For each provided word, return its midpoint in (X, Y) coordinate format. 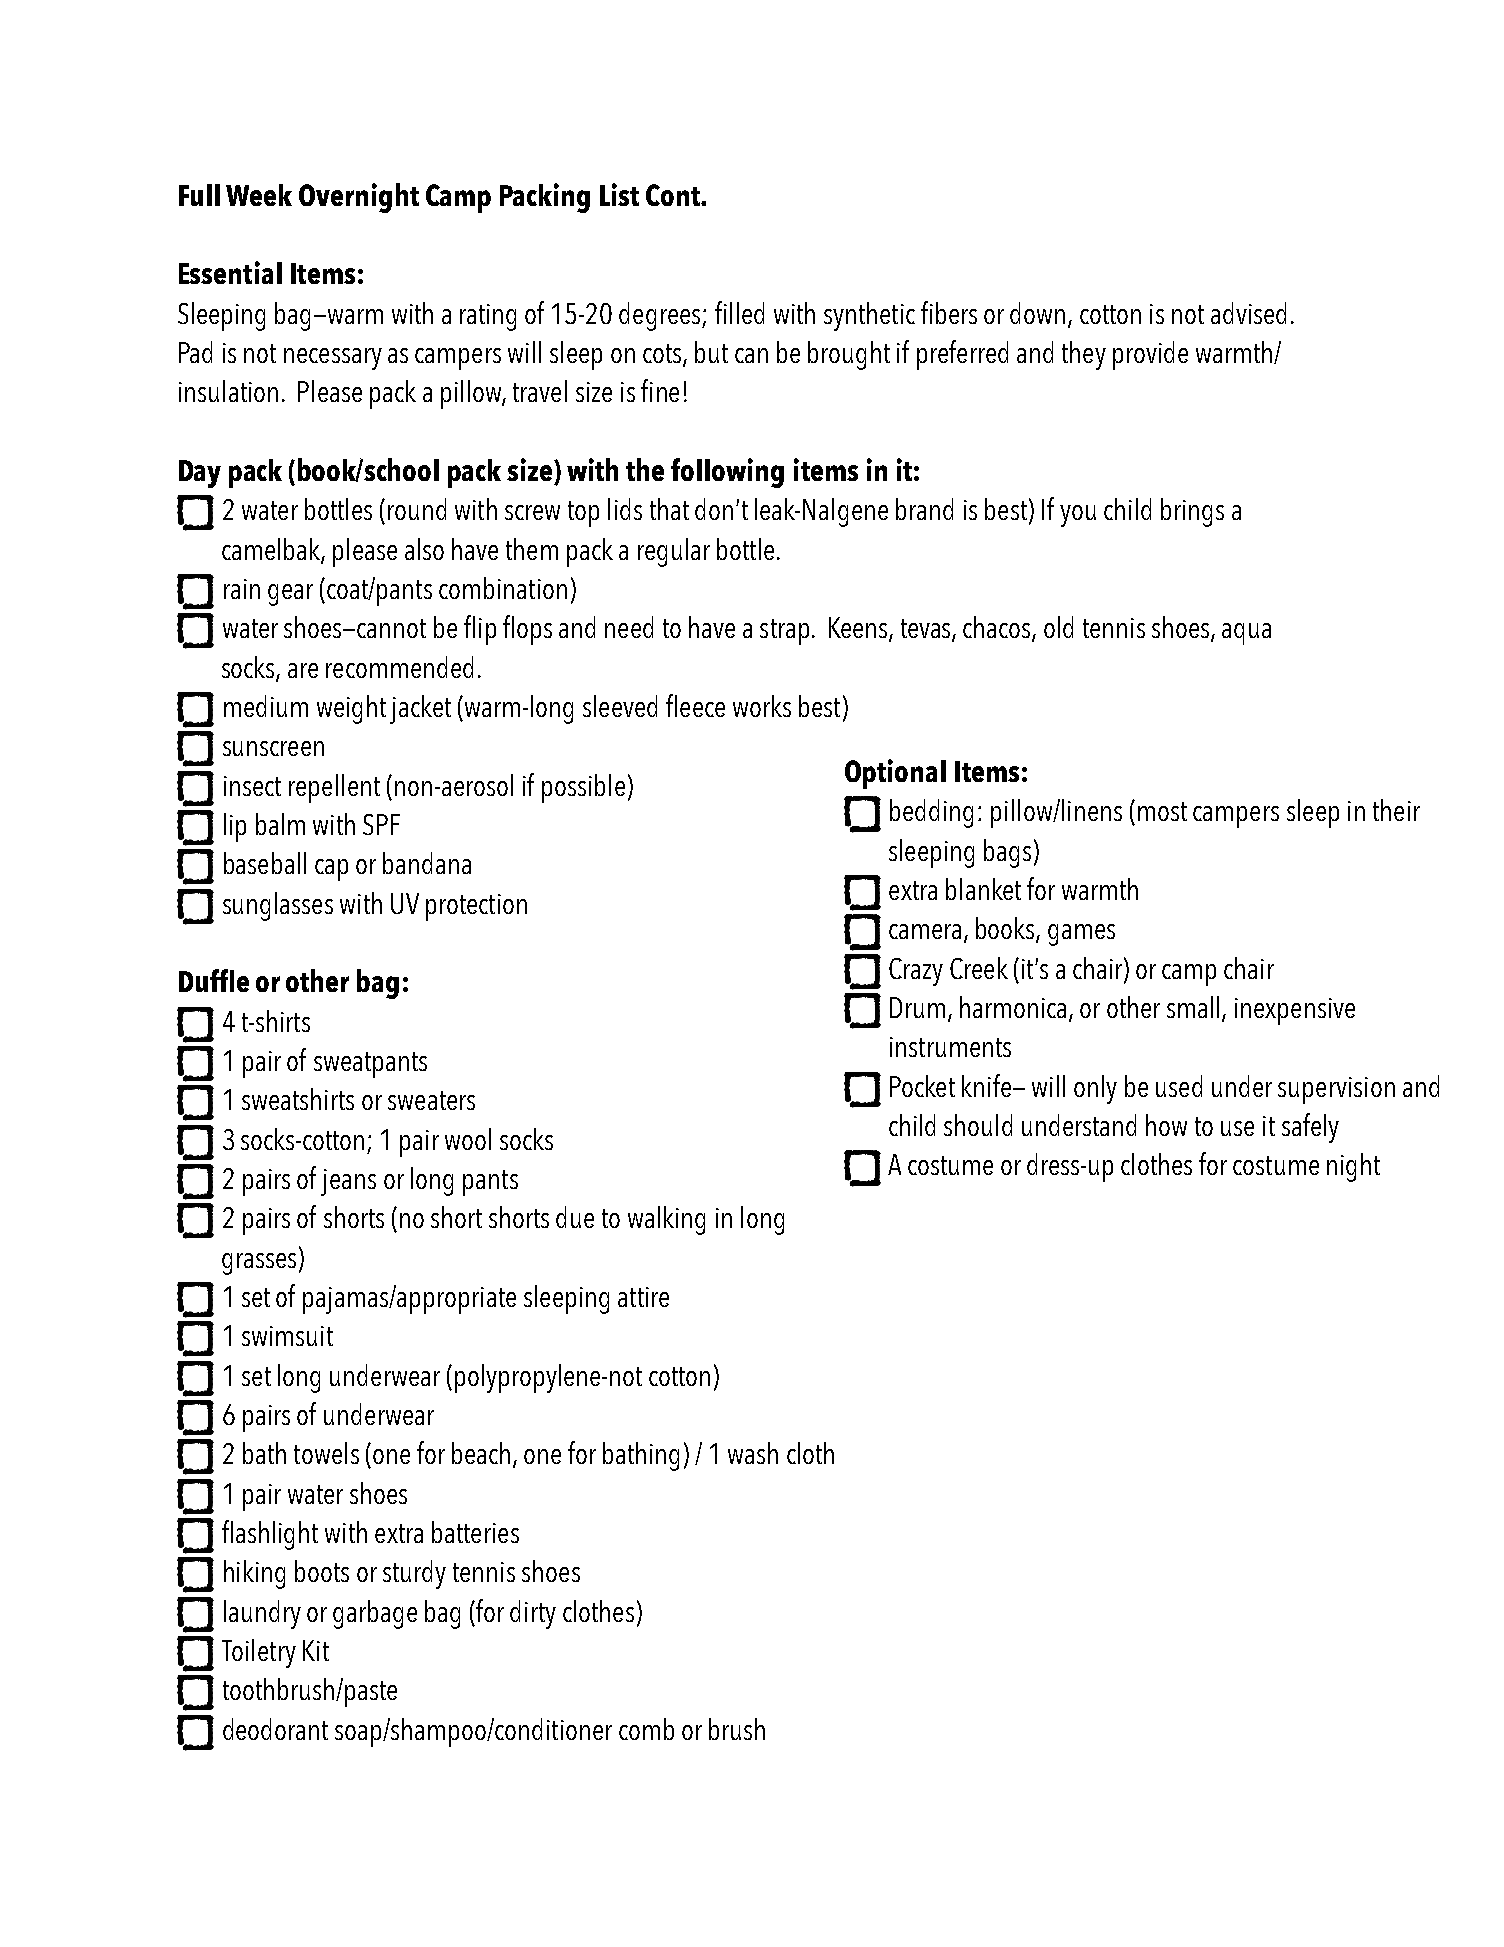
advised (1248, 313)
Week (259, 195)
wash (753, 1453)
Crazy (916, 972)
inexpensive (1295, 1011)
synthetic (869, 316)
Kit (316, 1650)
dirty (533, 1614)
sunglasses (278, 906)
